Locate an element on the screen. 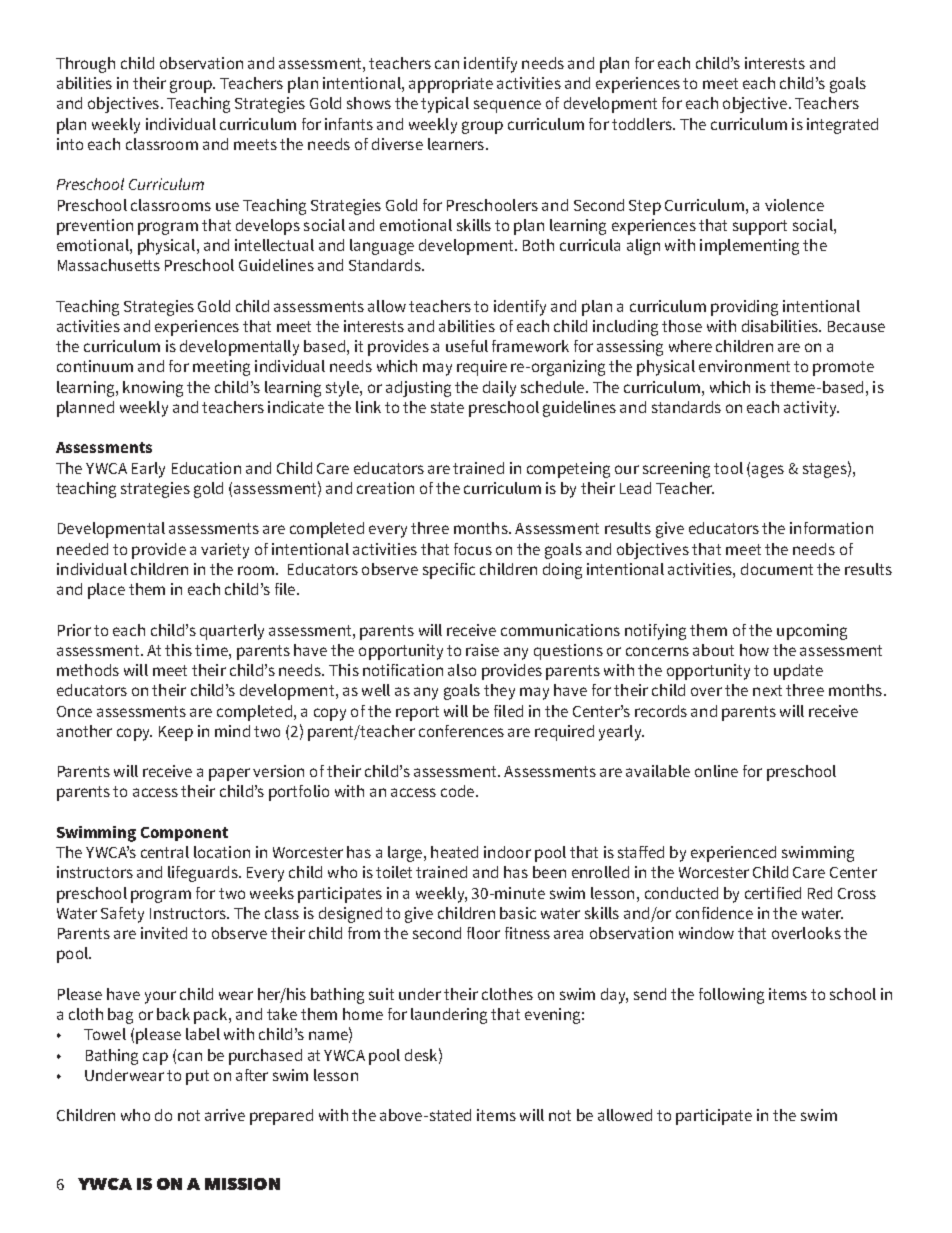 The height and width of the screenshot is (1233, 952). daily is located at coordinates (499, 389).
